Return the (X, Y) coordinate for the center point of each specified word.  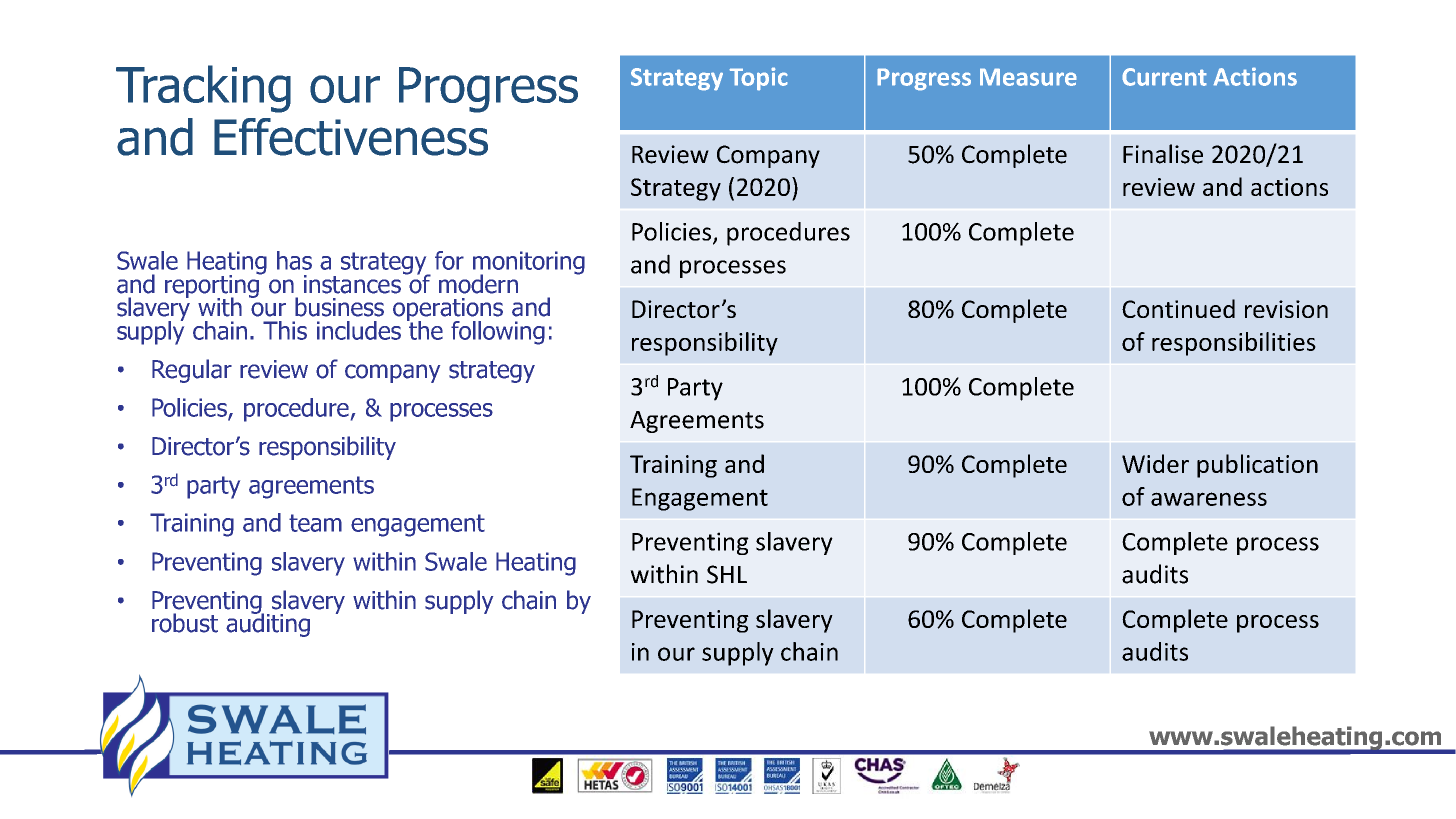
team (315, 523)
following (498, 333)
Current (1164, 77)
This (285, 330)
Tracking (203, 89)
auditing (268, 624)
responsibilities (1234, 344)
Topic (758, 79)
